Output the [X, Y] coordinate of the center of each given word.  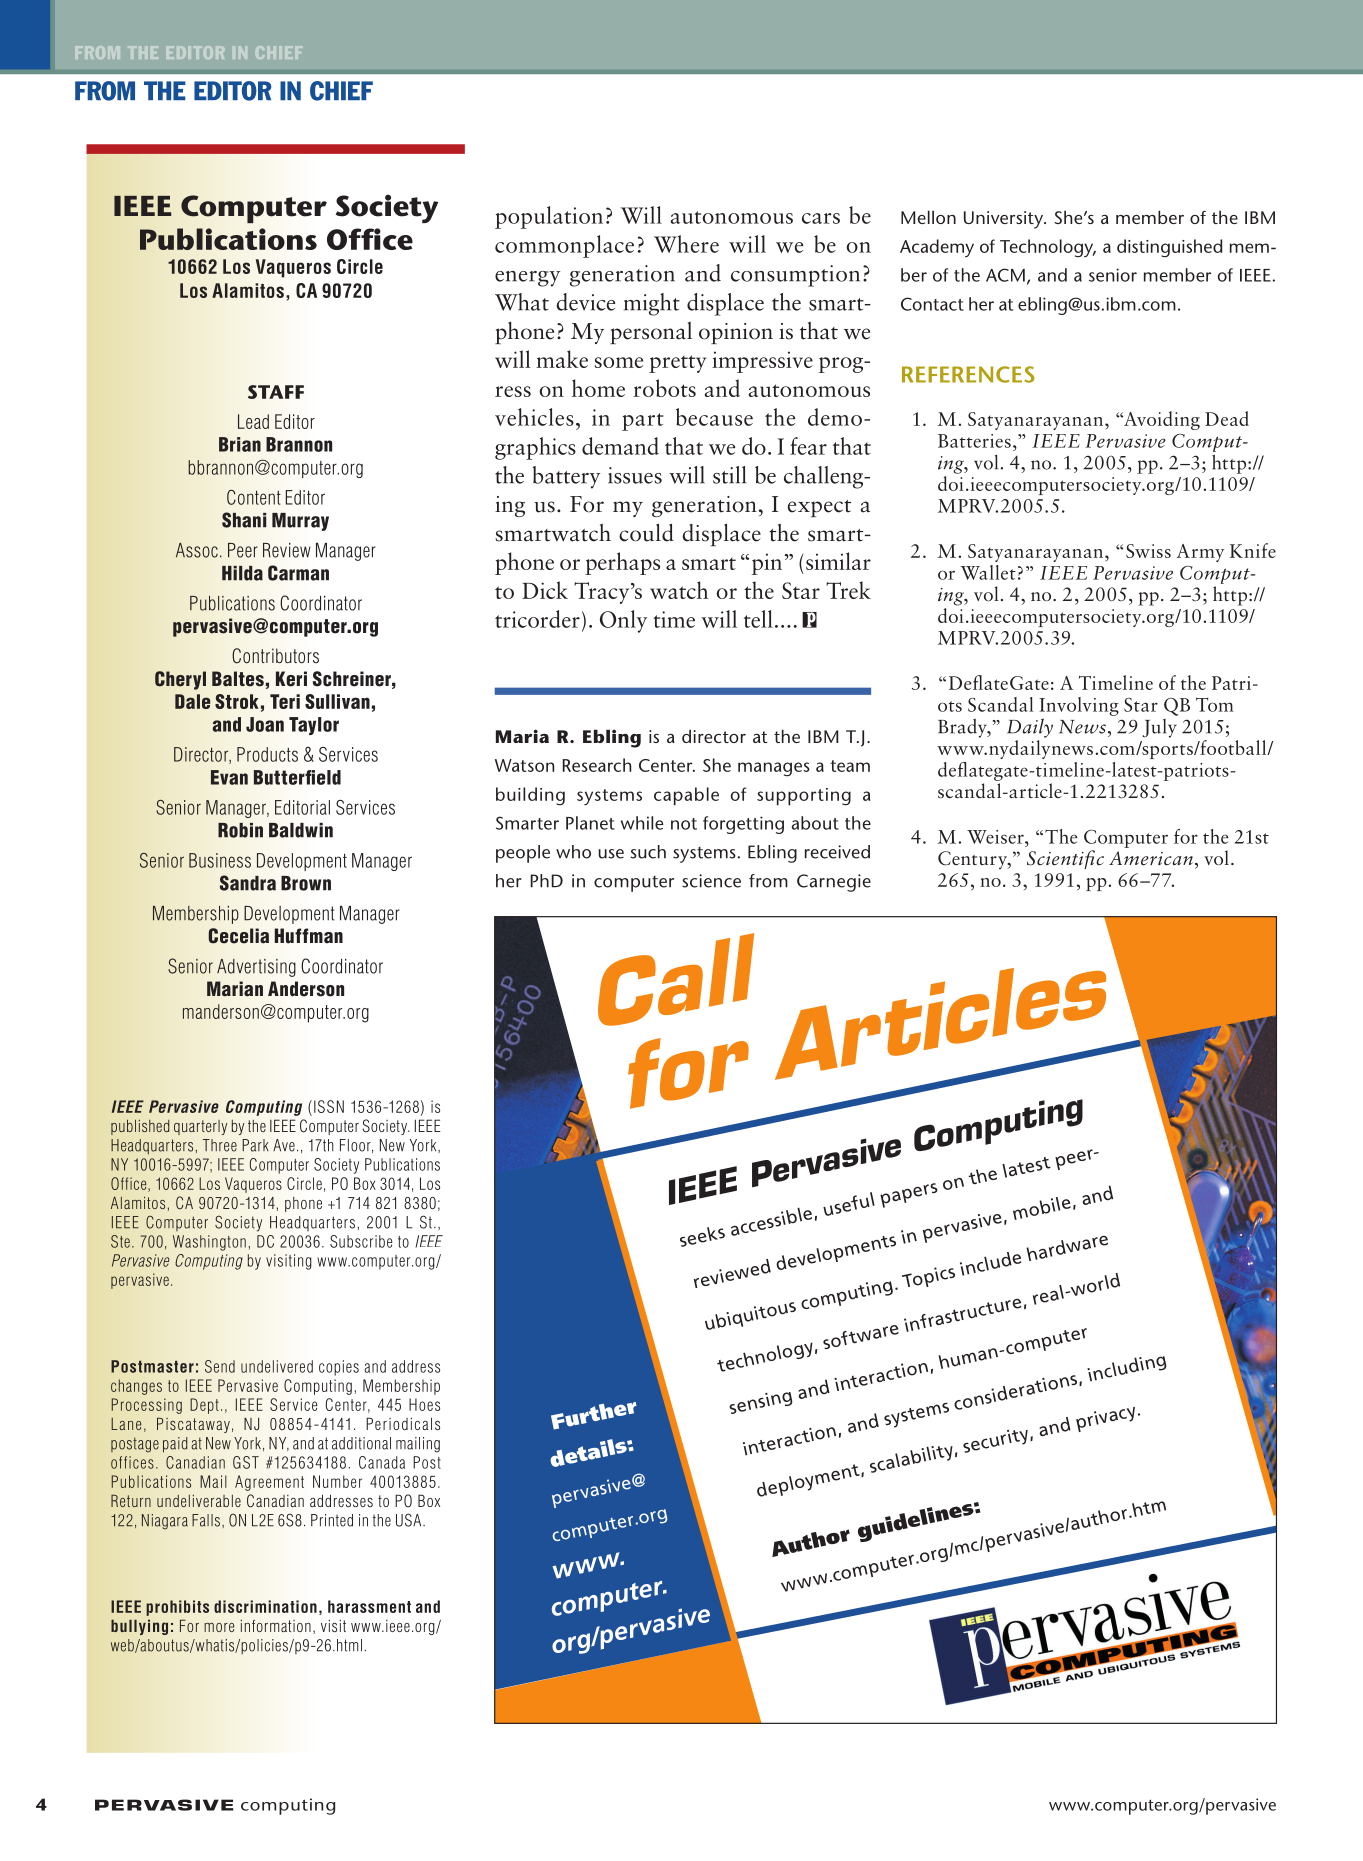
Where [686, 244]
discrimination [265, 1606]
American [1151, 858]
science [711, 881]
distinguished [1169, 248]
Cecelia [238, 936]
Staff [276, 392]
